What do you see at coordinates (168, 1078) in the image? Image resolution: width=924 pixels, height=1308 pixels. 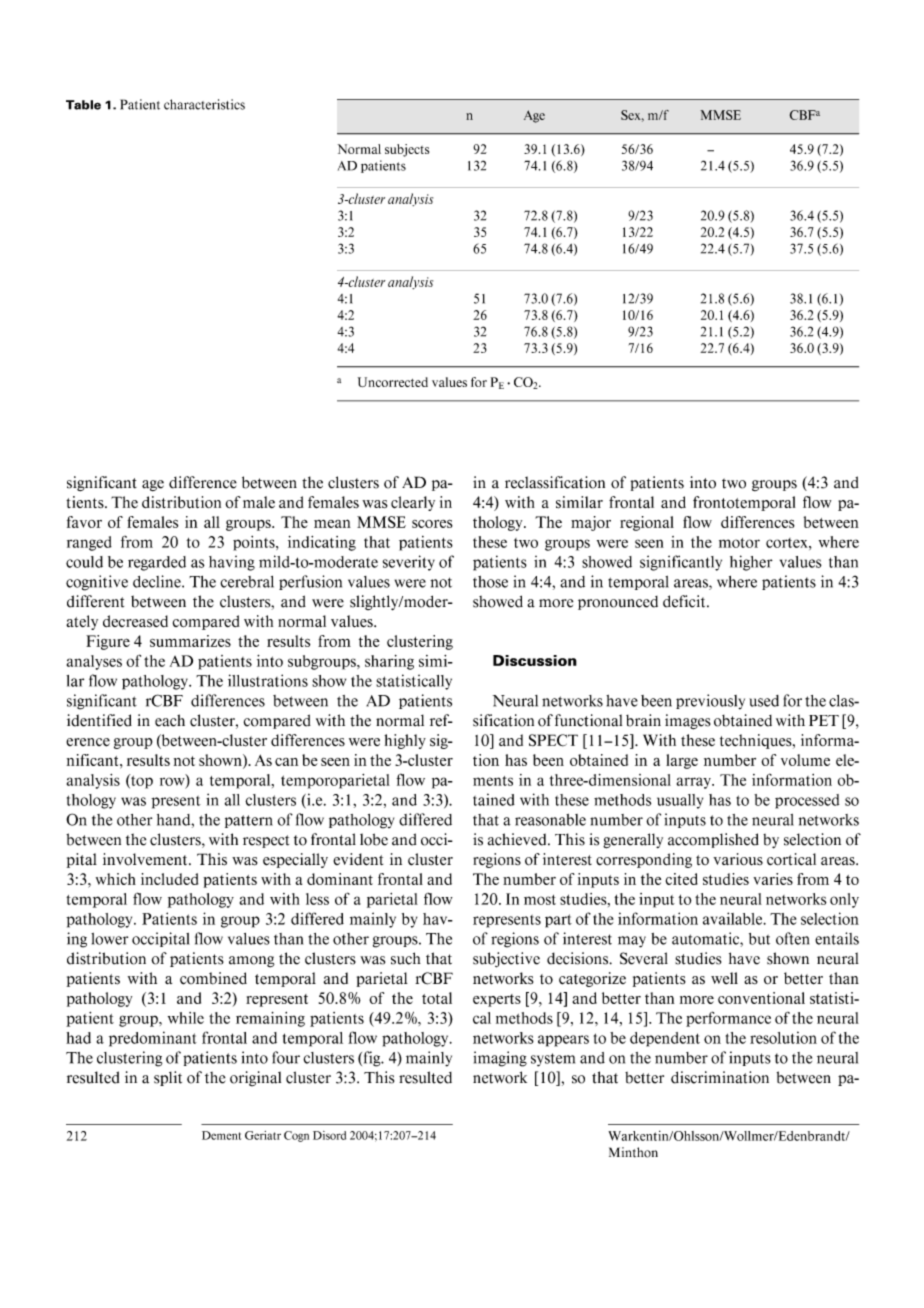 I see `split` at bounding box center [168, 1078].
